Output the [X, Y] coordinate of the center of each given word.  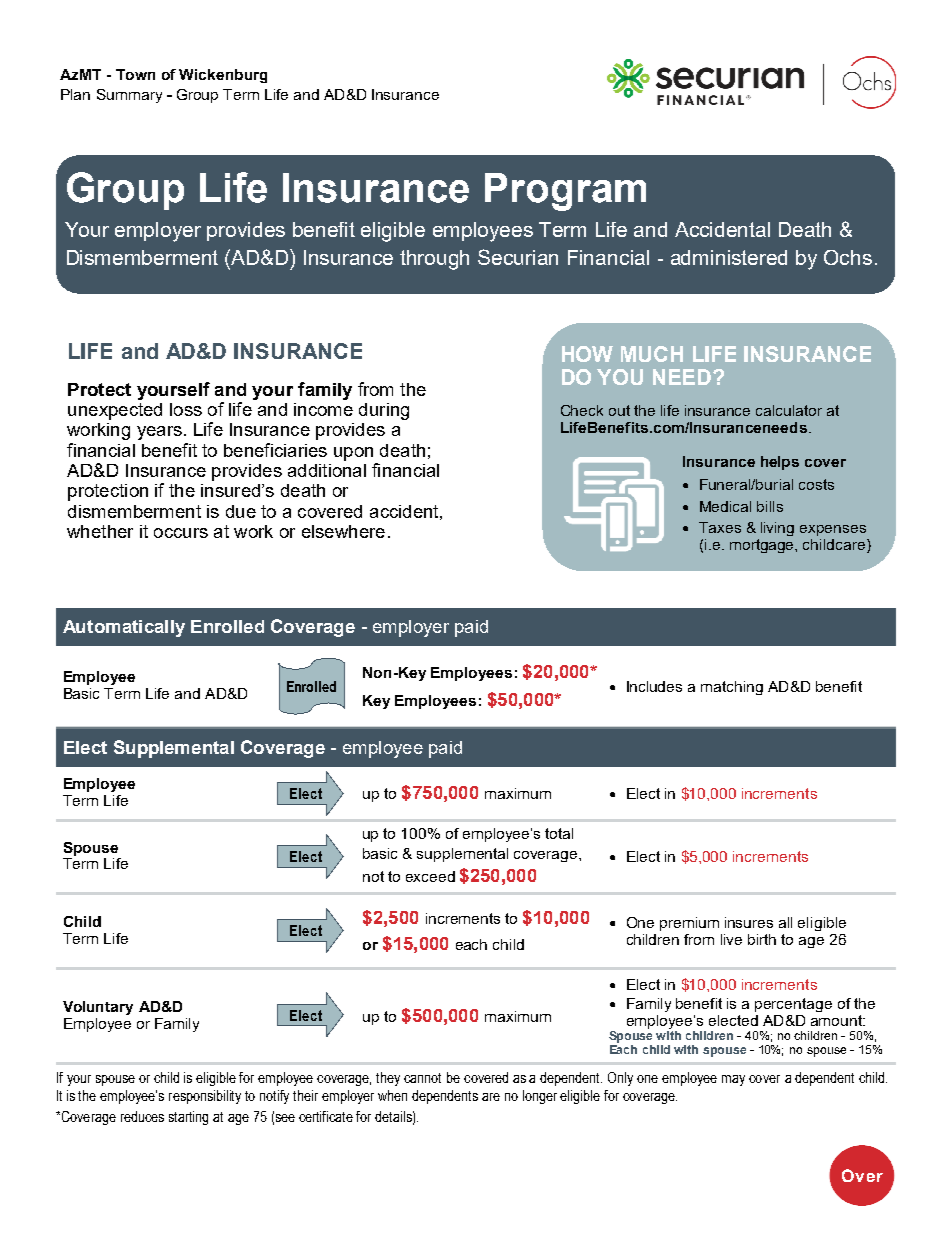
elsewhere [343, 531]
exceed [430, 876]
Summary [129, 96]
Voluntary [98, 1008]
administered [729, 257]
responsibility [205, 1097]
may [733, 1080]
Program [565, 192]
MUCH [652, 354]
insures [749, 922]
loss [186, 409]
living [777, 529]
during [384, 411]
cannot [422, 1078]
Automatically [124, 628]
